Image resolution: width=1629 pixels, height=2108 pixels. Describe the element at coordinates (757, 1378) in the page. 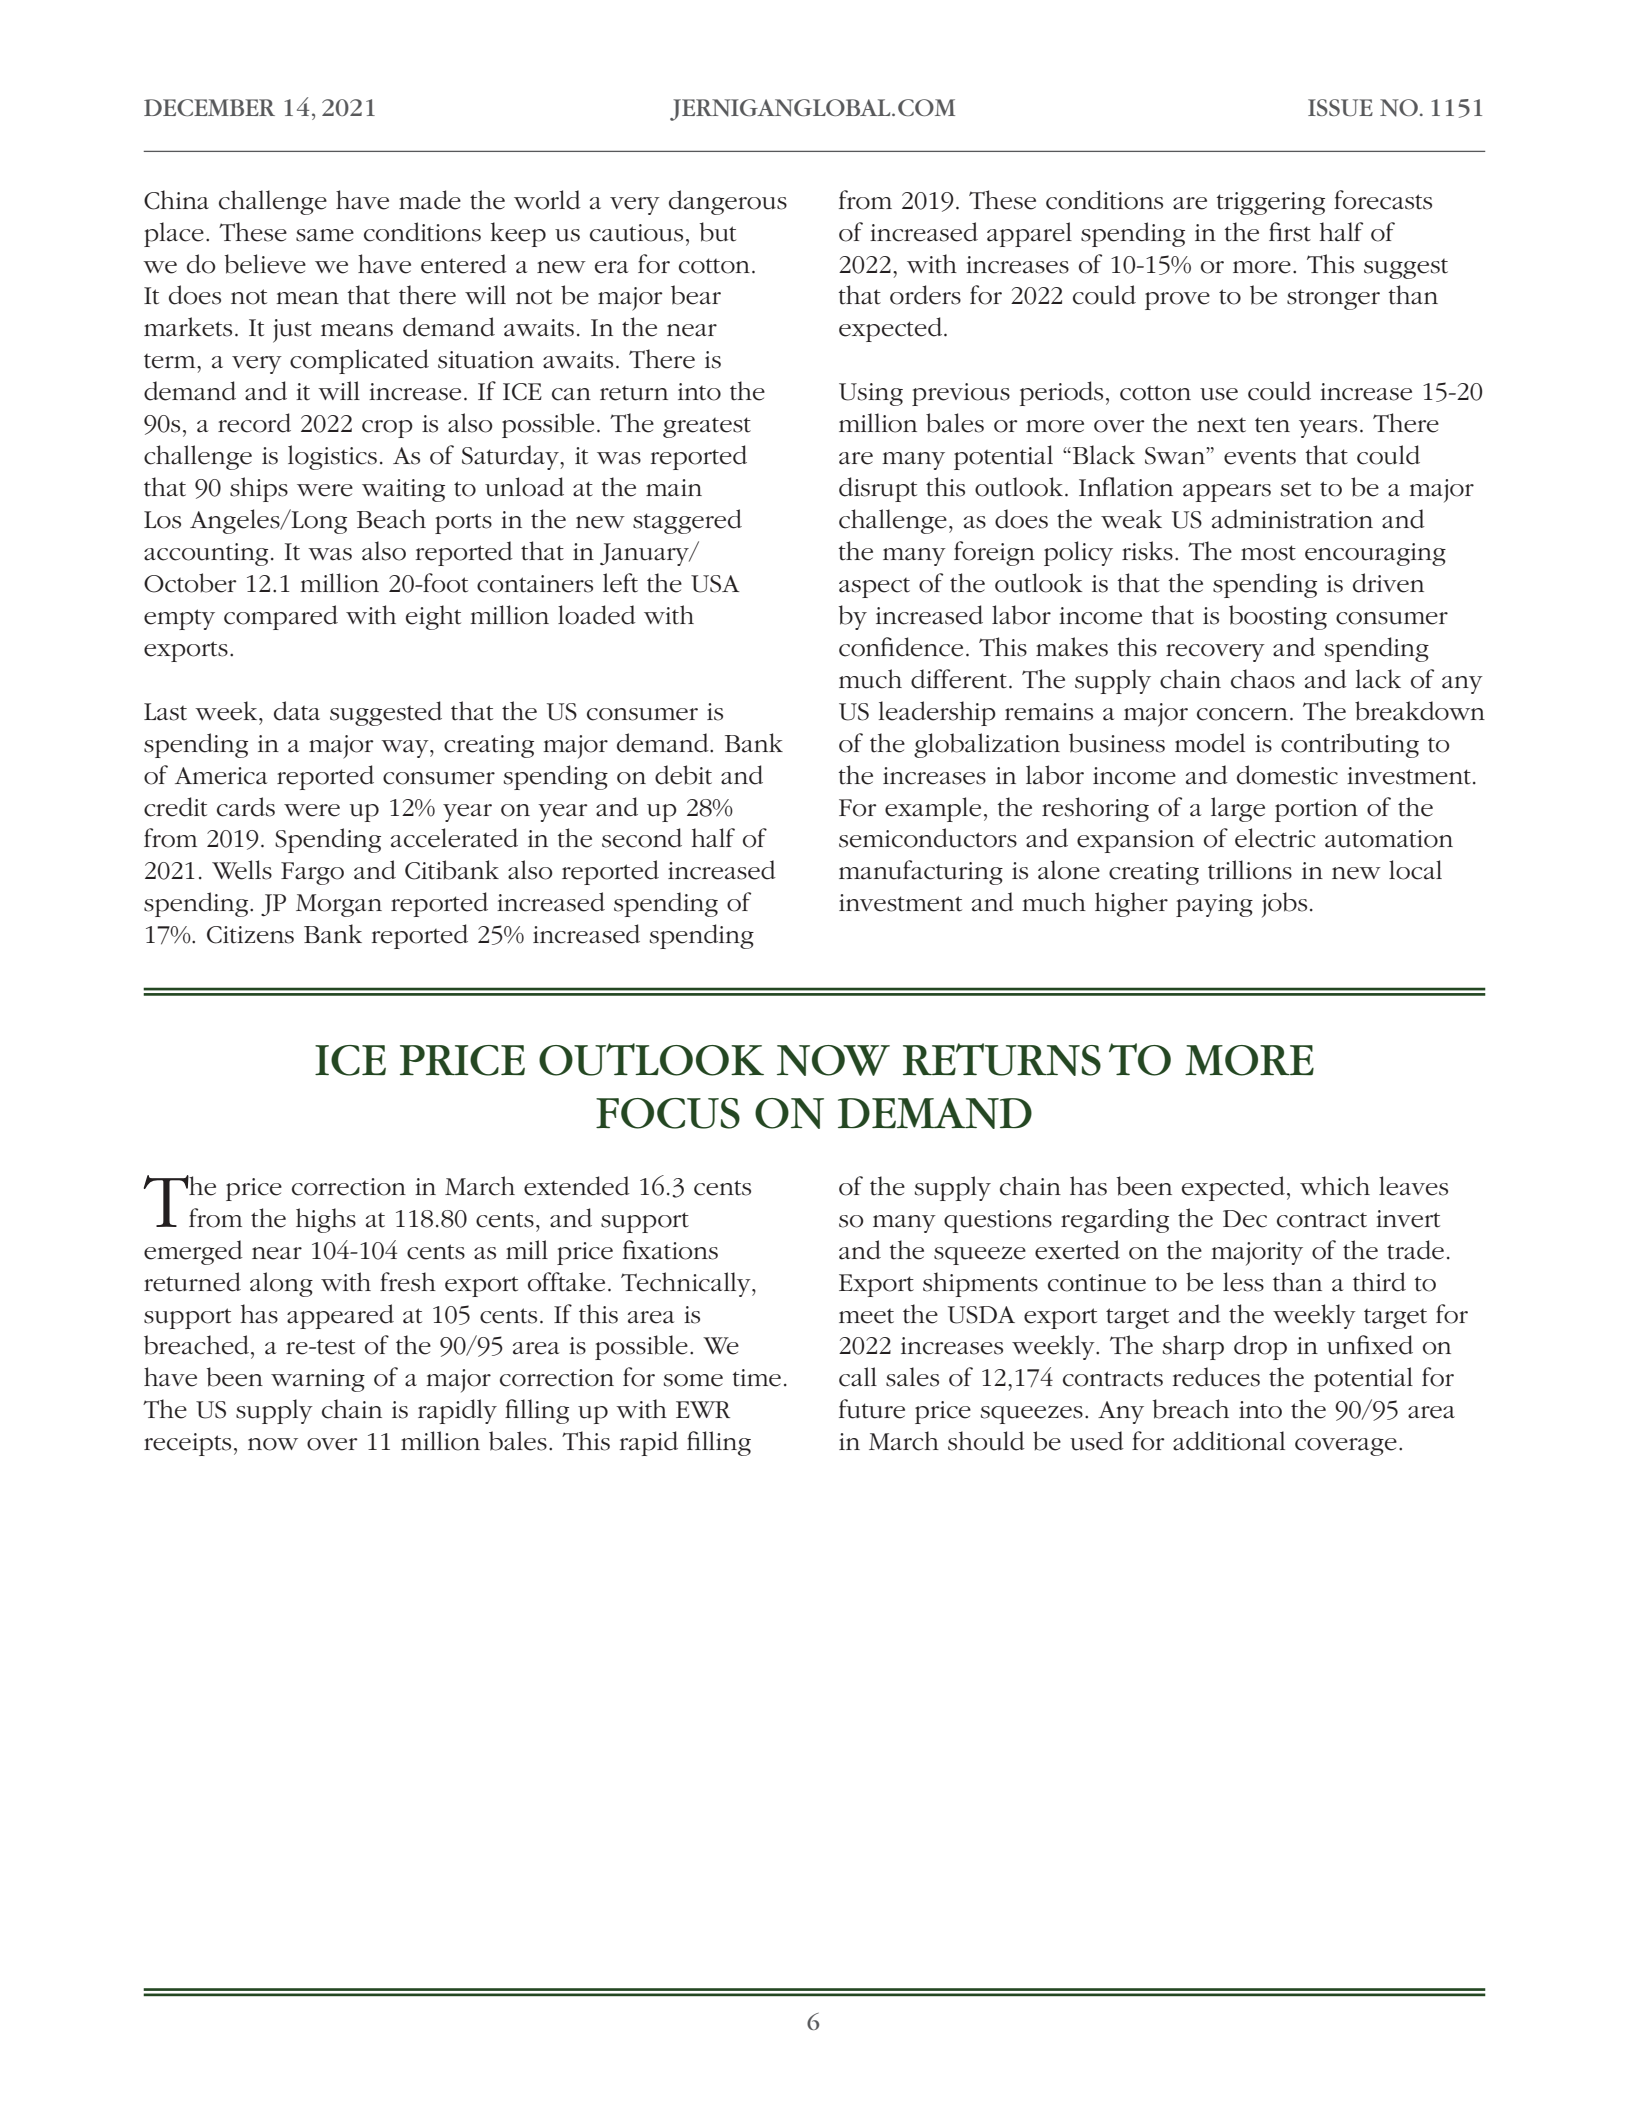

I see `time` at that location.
